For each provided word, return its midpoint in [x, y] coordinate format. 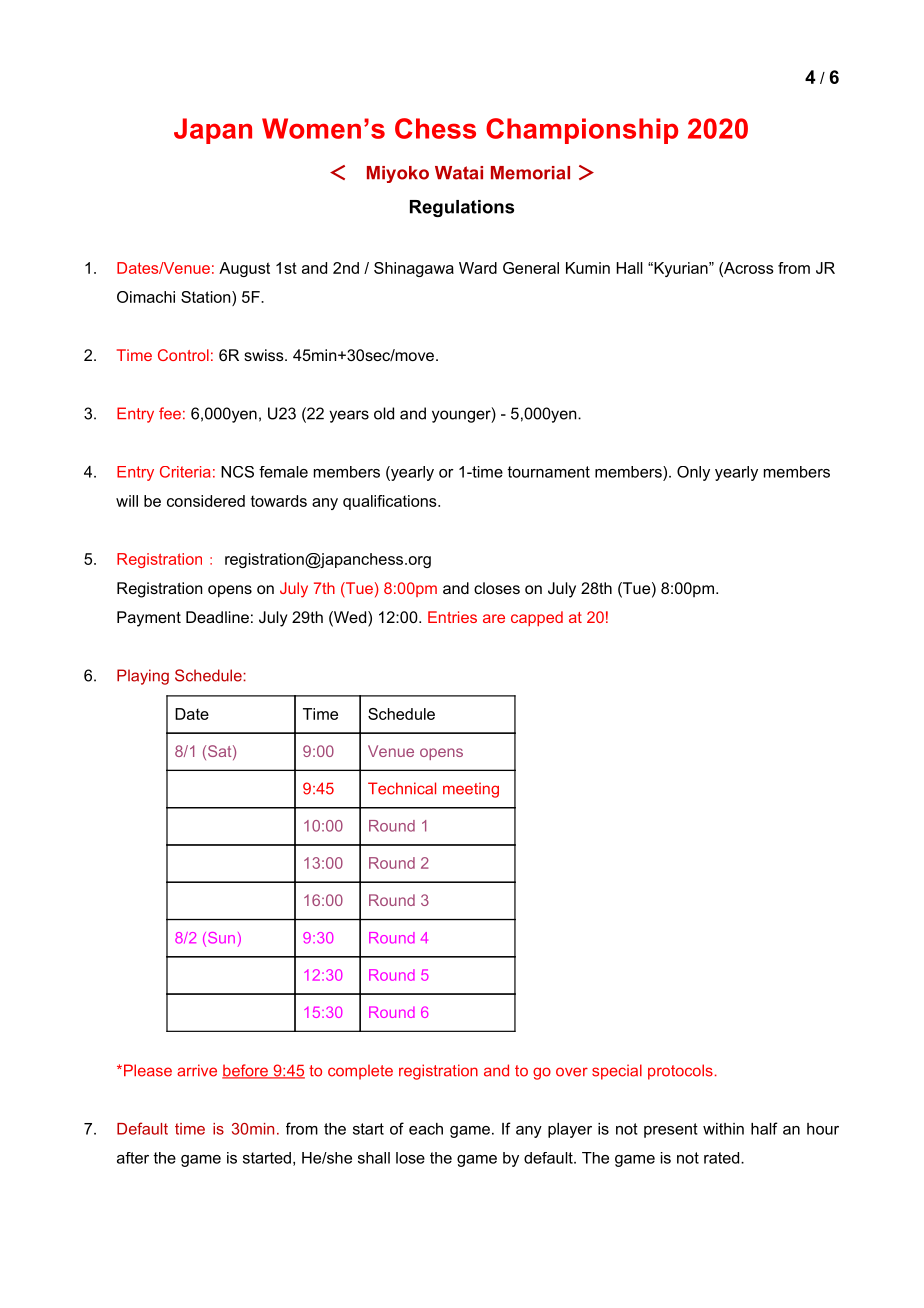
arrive [197, 1070]
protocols [680, 1072]
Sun [220, 939]
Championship [582, 131]
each [426, 1129]
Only [693, 473]
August [244, 269]
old [384, 413]
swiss [265, 355]
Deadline [217, 617]
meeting [471, 790]
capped [537, 618]
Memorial [530, 173]
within [723, 1129]
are [494, 618]
